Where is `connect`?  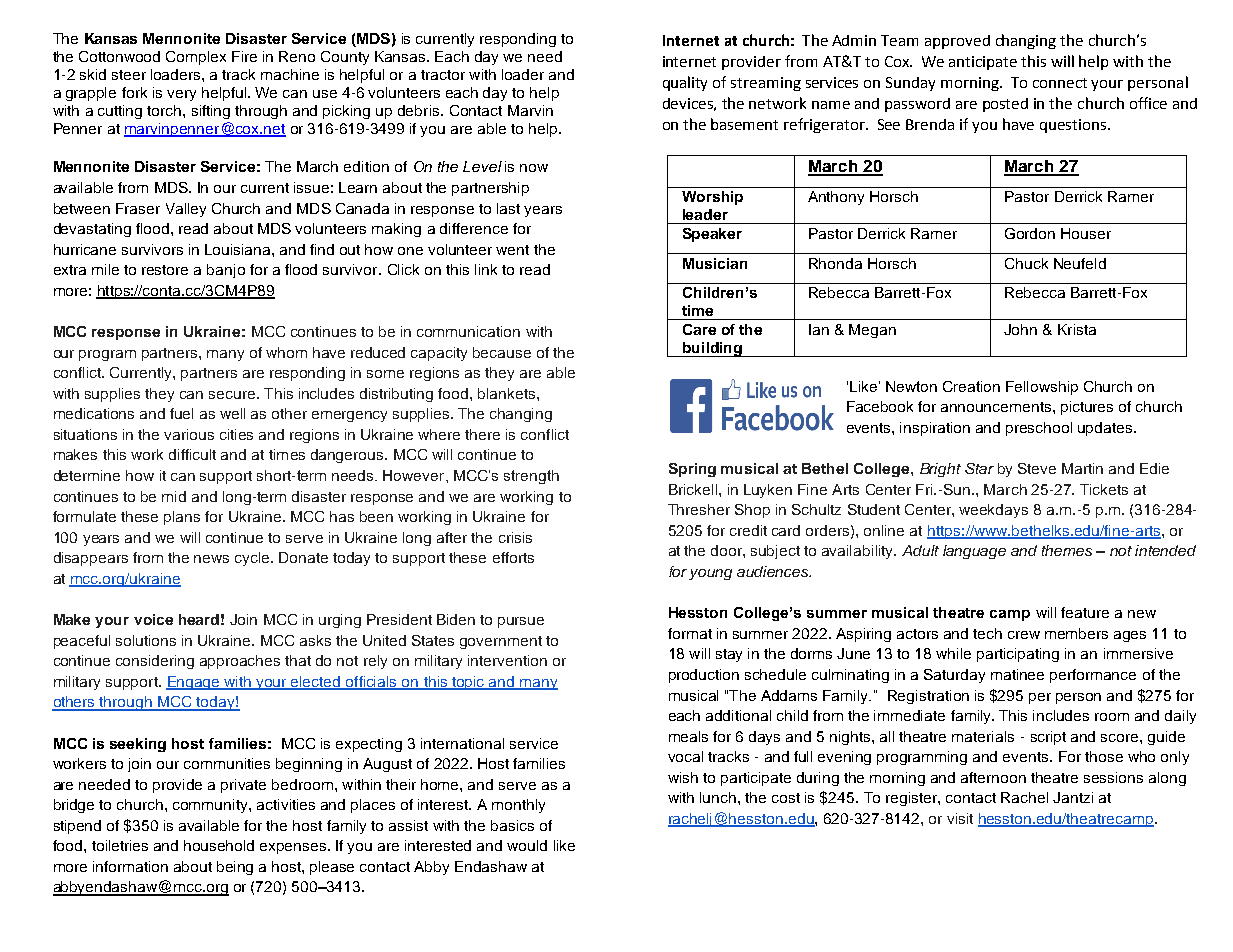
connect is located at coordinates (1060, 83).
